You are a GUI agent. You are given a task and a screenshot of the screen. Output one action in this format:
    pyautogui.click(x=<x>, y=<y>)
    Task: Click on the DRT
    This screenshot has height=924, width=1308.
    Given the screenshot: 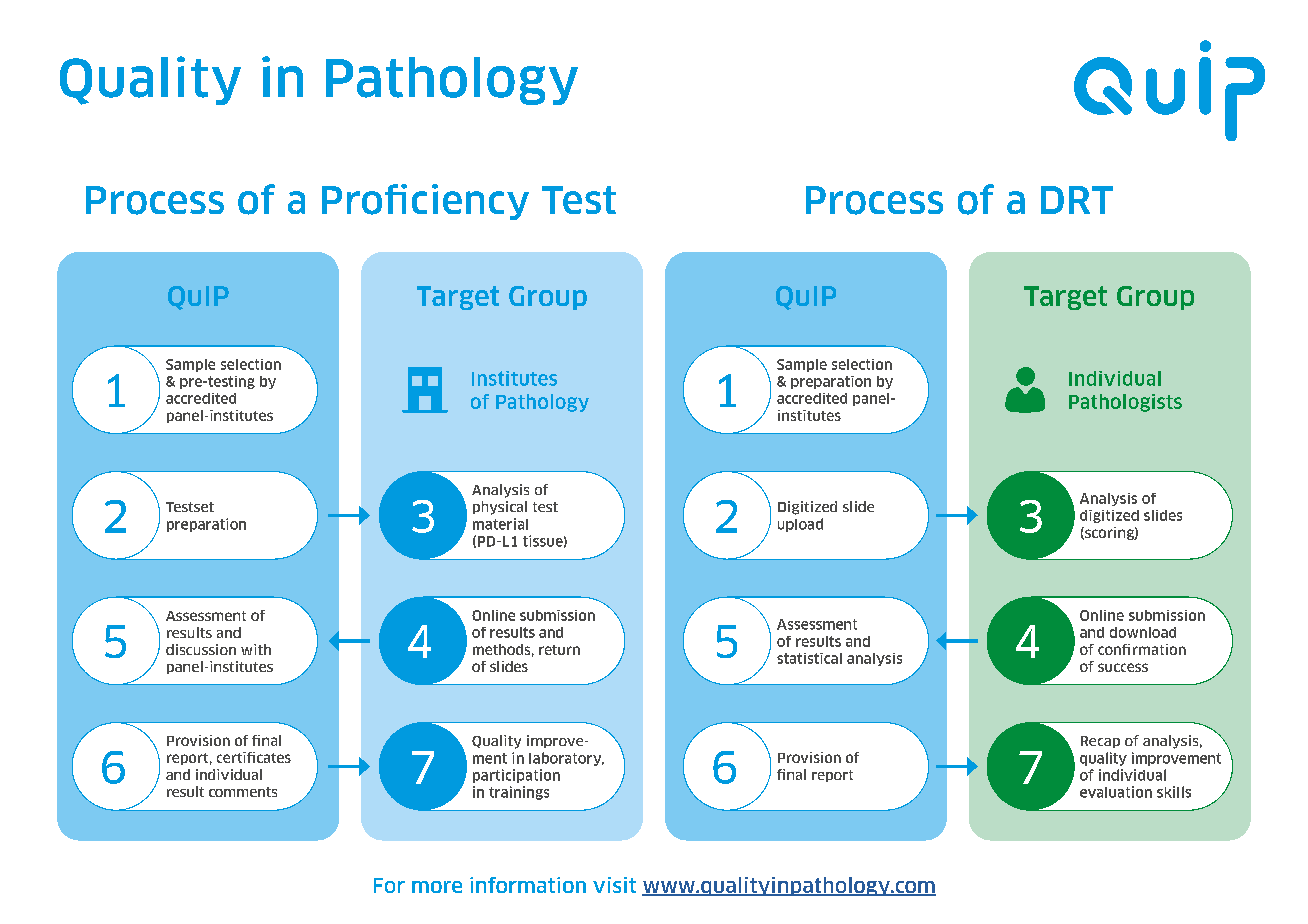 What is the action you would take?
    pyautogui.click(x=1077, y=200)
